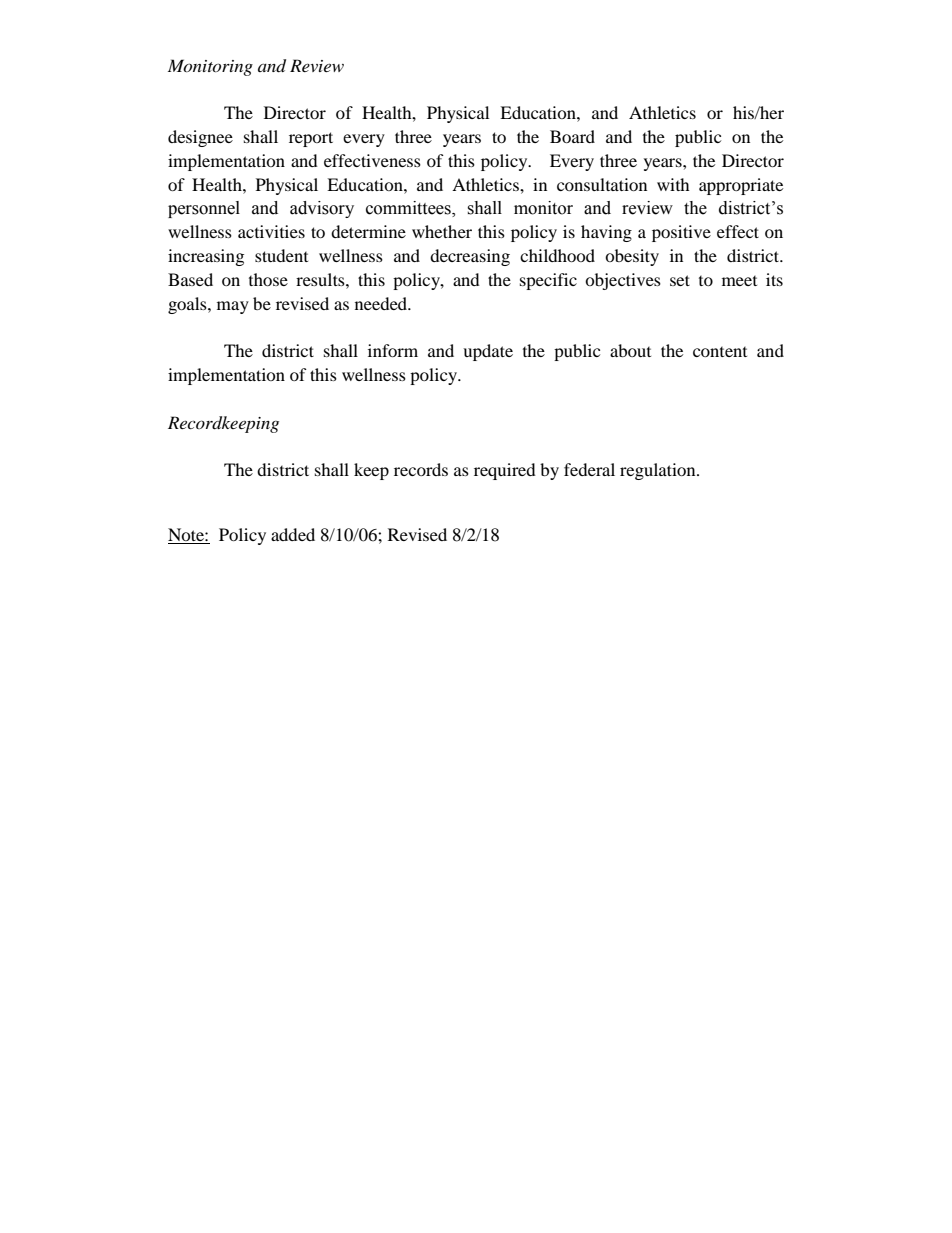  I want to click on added, so click(293, 534).
